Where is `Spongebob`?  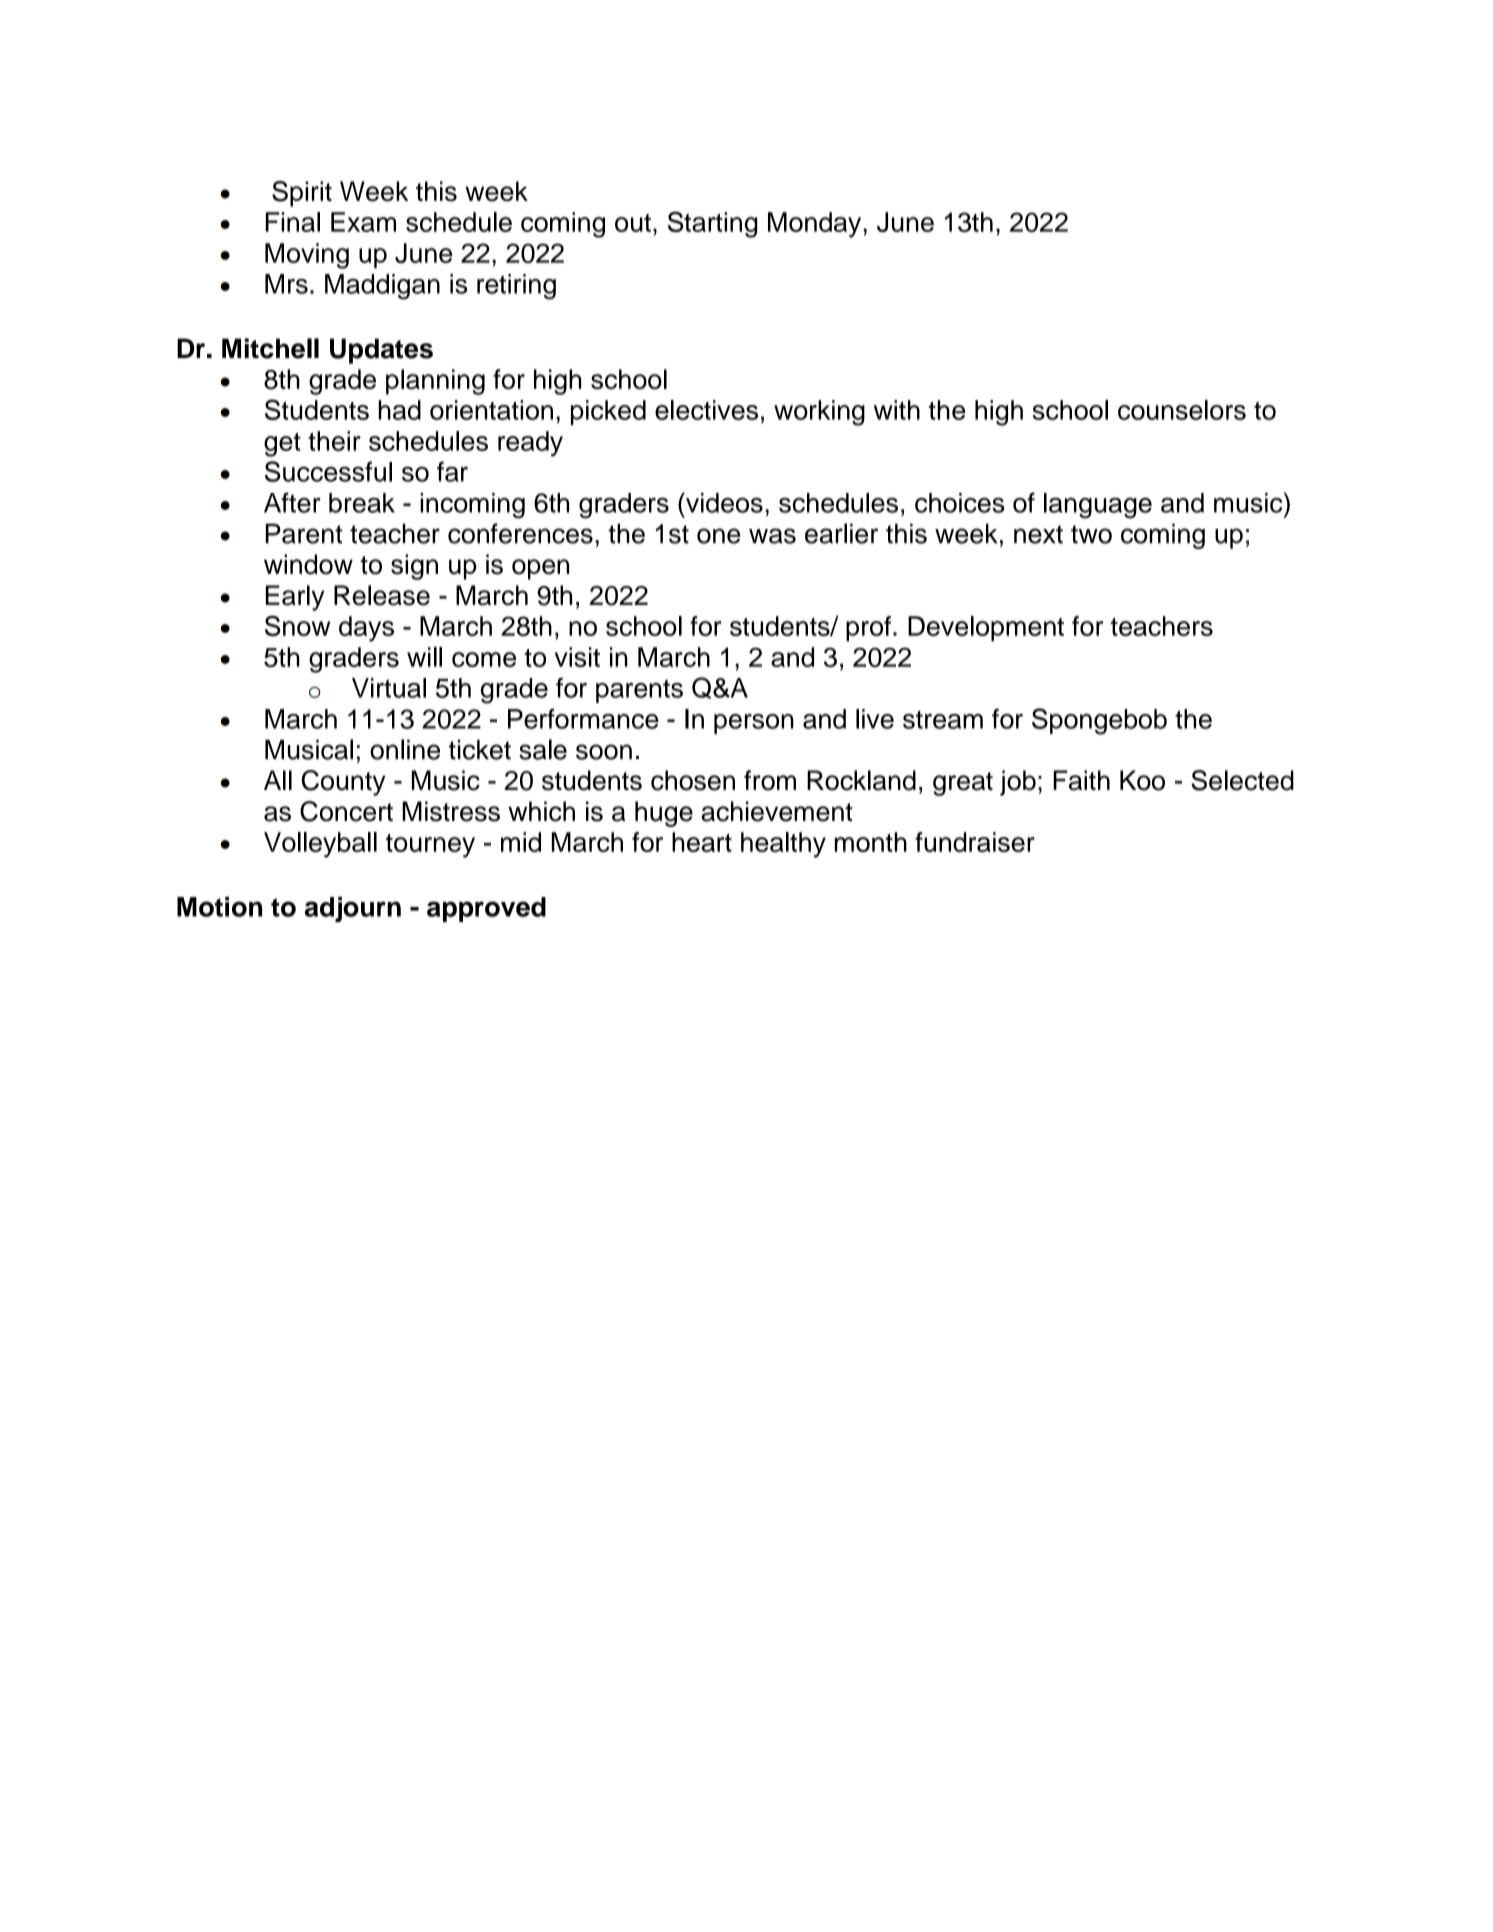
Spongebob is located at coordinates (1099, 721).
